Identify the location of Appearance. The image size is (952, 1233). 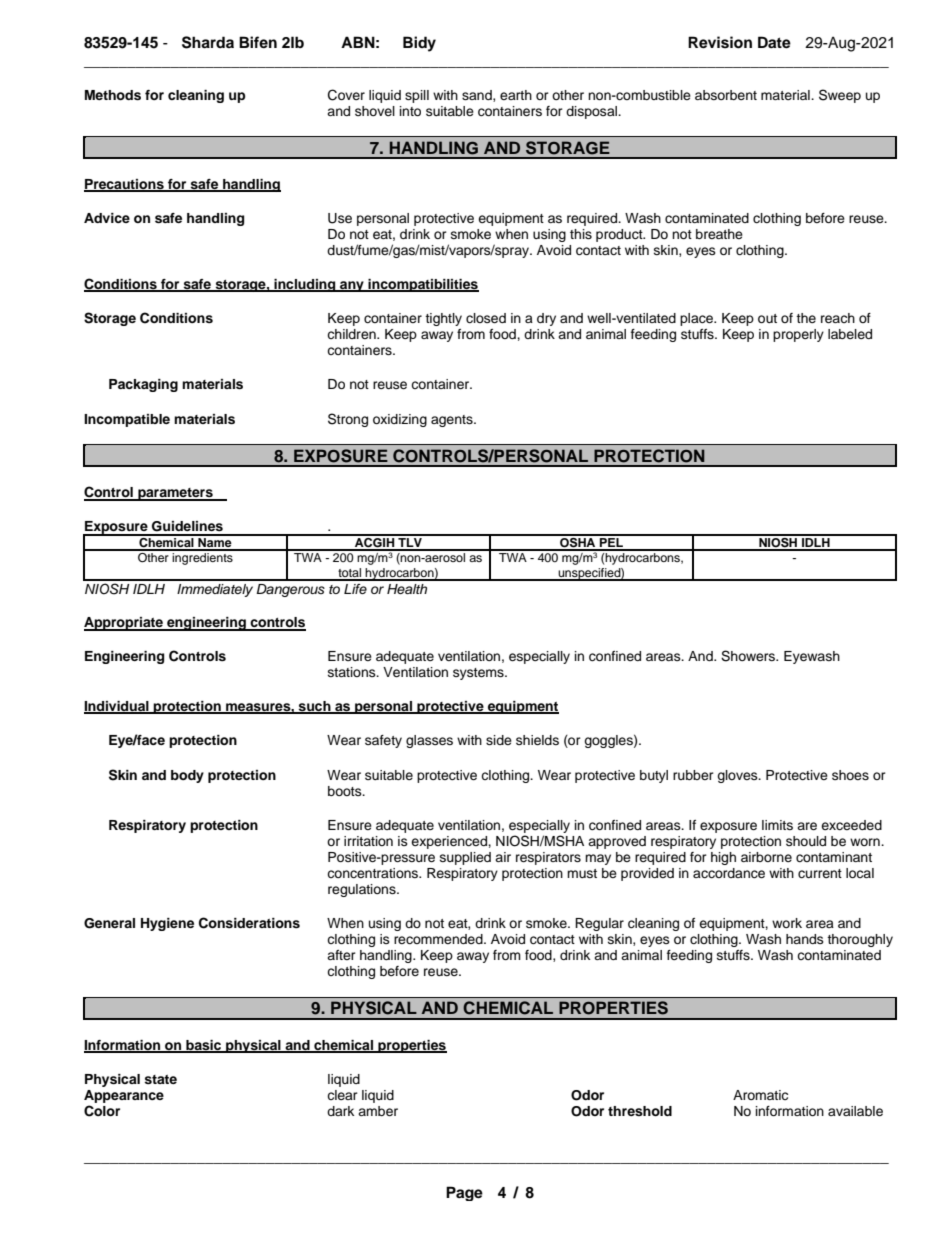
(124, 1096).
